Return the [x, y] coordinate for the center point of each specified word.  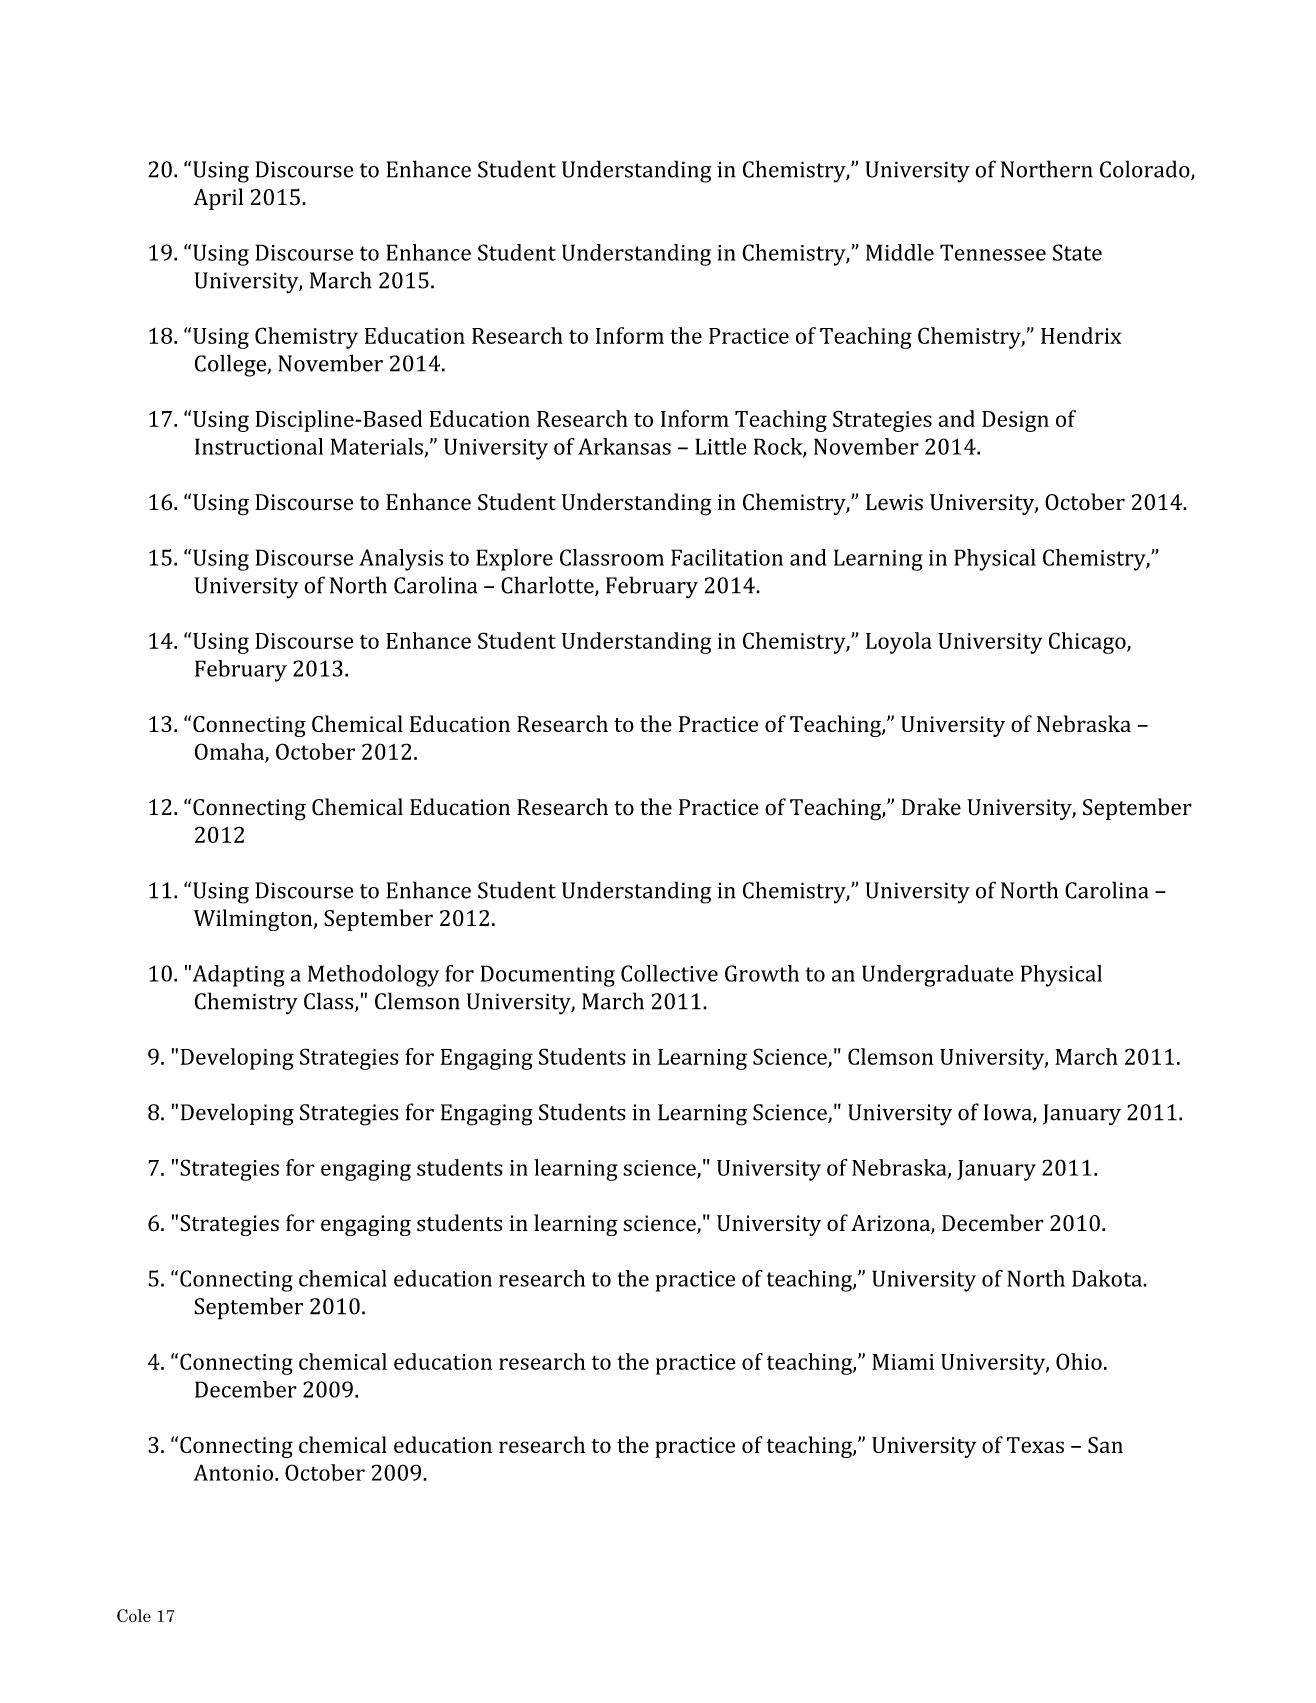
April [218, 199]
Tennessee [993, 252]
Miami [903, 1362]
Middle [900, 252]
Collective [669, 973]
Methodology [373, 976]
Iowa [1009, 1113]
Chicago [1088, 643]
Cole [134, 1615]
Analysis [401, 560]
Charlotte [548, 586]
